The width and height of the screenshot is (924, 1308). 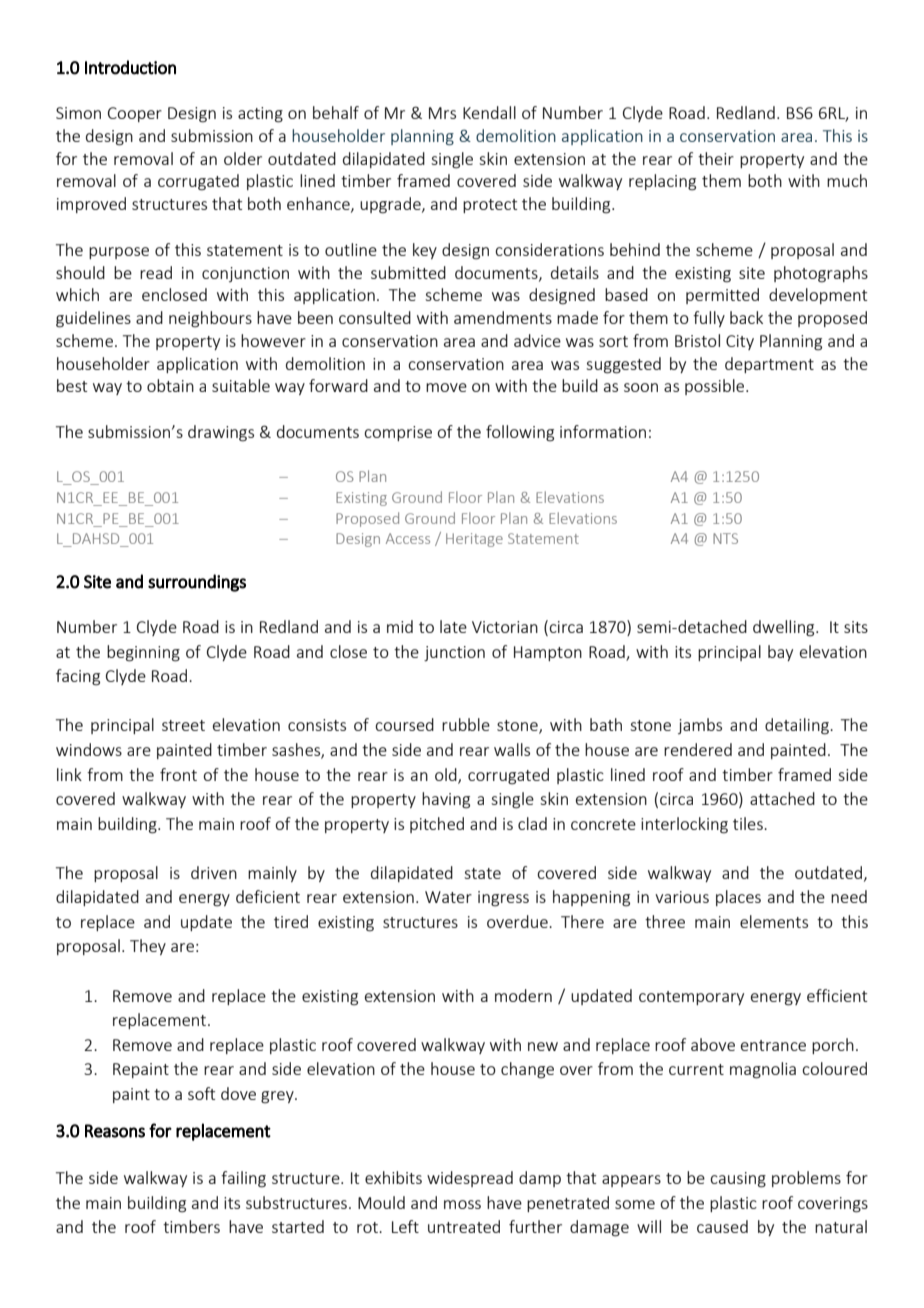 What do you see at coordinates (503, 317) in the screenshot?
I see `amendments` at bounding box center [503, 317].
